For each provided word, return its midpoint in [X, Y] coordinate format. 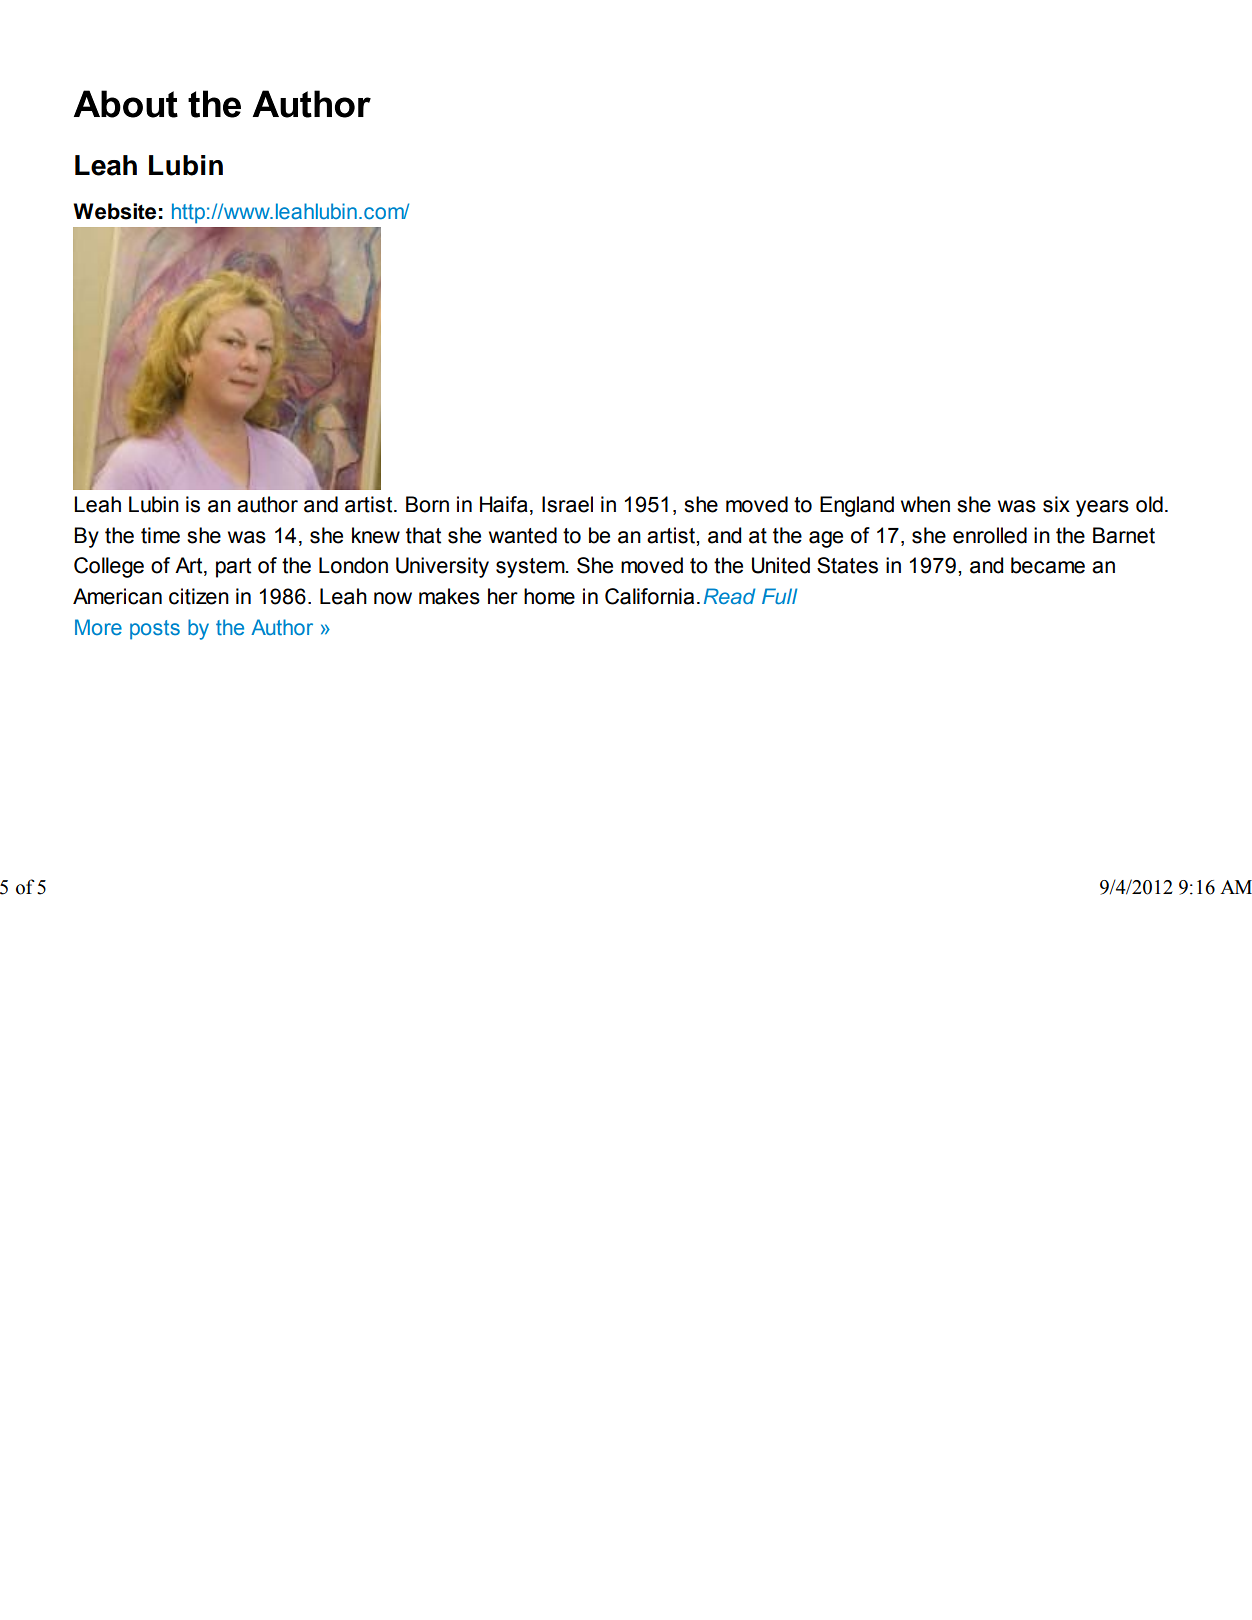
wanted [523, 535]
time [160, 535]
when [925, 504]
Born [427, 504]
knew [376, 535]
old [1149, 504]
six [1056, 504]
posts [155, 630]
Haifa [504, 504]
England [857, 506]
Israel [567, 504]
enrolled [990, 535]
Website [114, 211]
